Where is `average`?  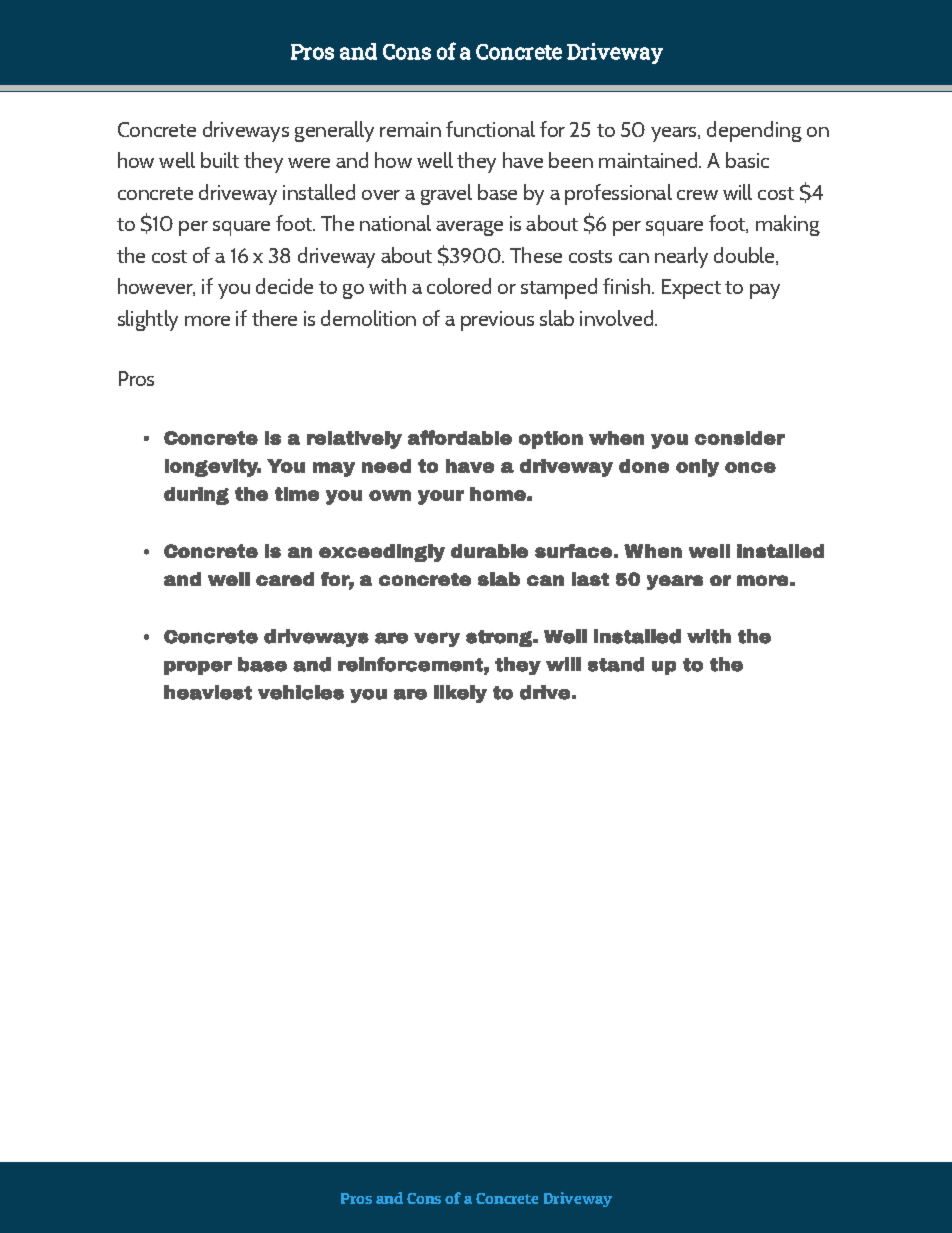 average is located at coordinates (469, 228).
